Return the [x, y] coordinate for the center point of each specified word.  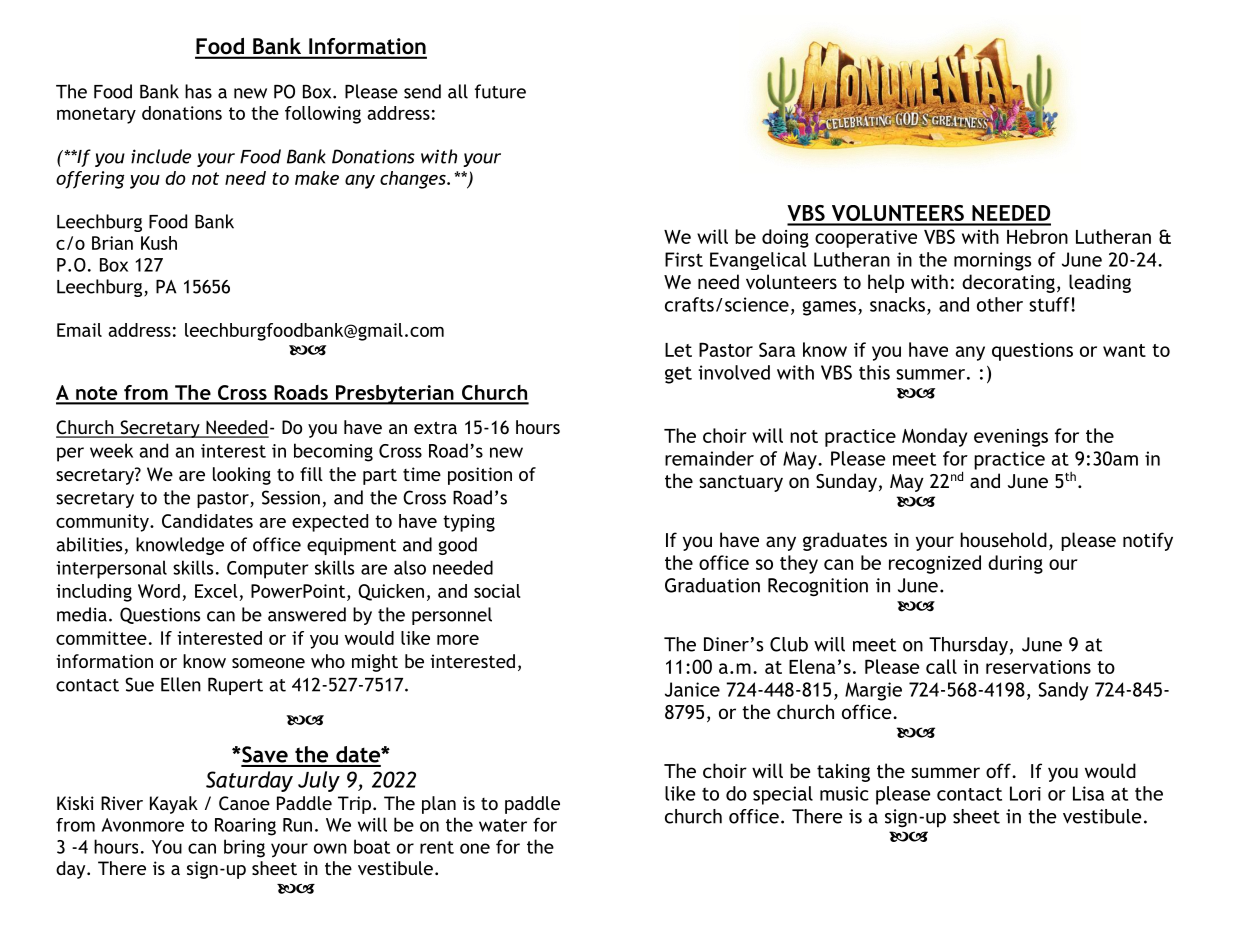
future [500, 91]
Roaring [245, 827]
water [503, 825]
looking [242, 476]
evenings [1011, 438]
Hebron [1037, 236]
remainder [709, 458]
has [198, 91]
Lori [1025, 793]
